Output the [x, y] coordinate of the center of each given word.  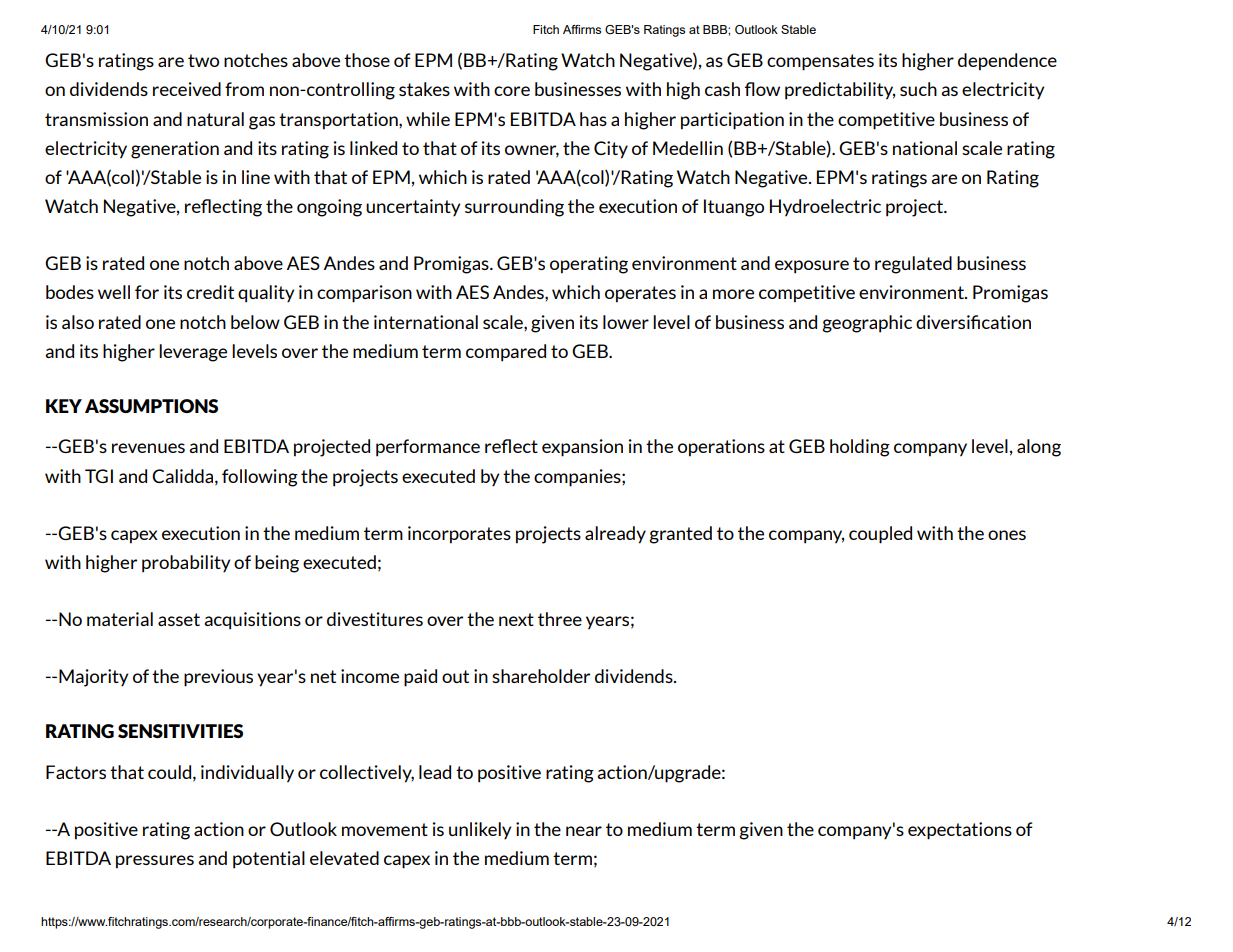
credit [210, 292]
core [512, 91]
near [584, 831]
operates [640, 294]
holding [860, 448]
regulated [913, 265]
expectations [960, 831]
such [918, 89]
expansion [582, 448]
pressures [155, 862]
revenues [148, 448]
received [187, 89]
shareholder [541, 676]
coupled [880, 535]
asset [179, 619]
